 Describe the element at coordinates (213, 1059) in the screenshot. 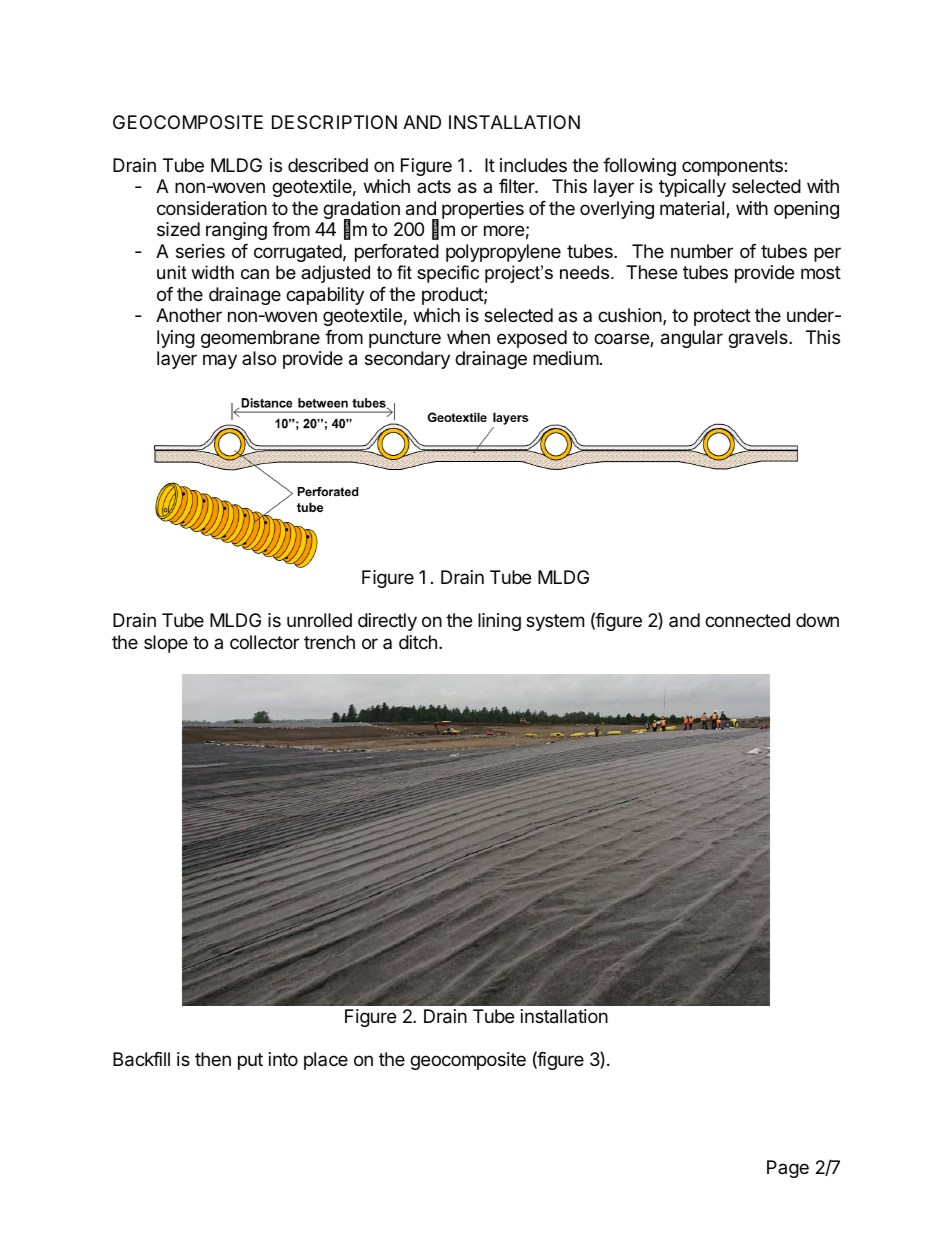

I see `then` at that location.
